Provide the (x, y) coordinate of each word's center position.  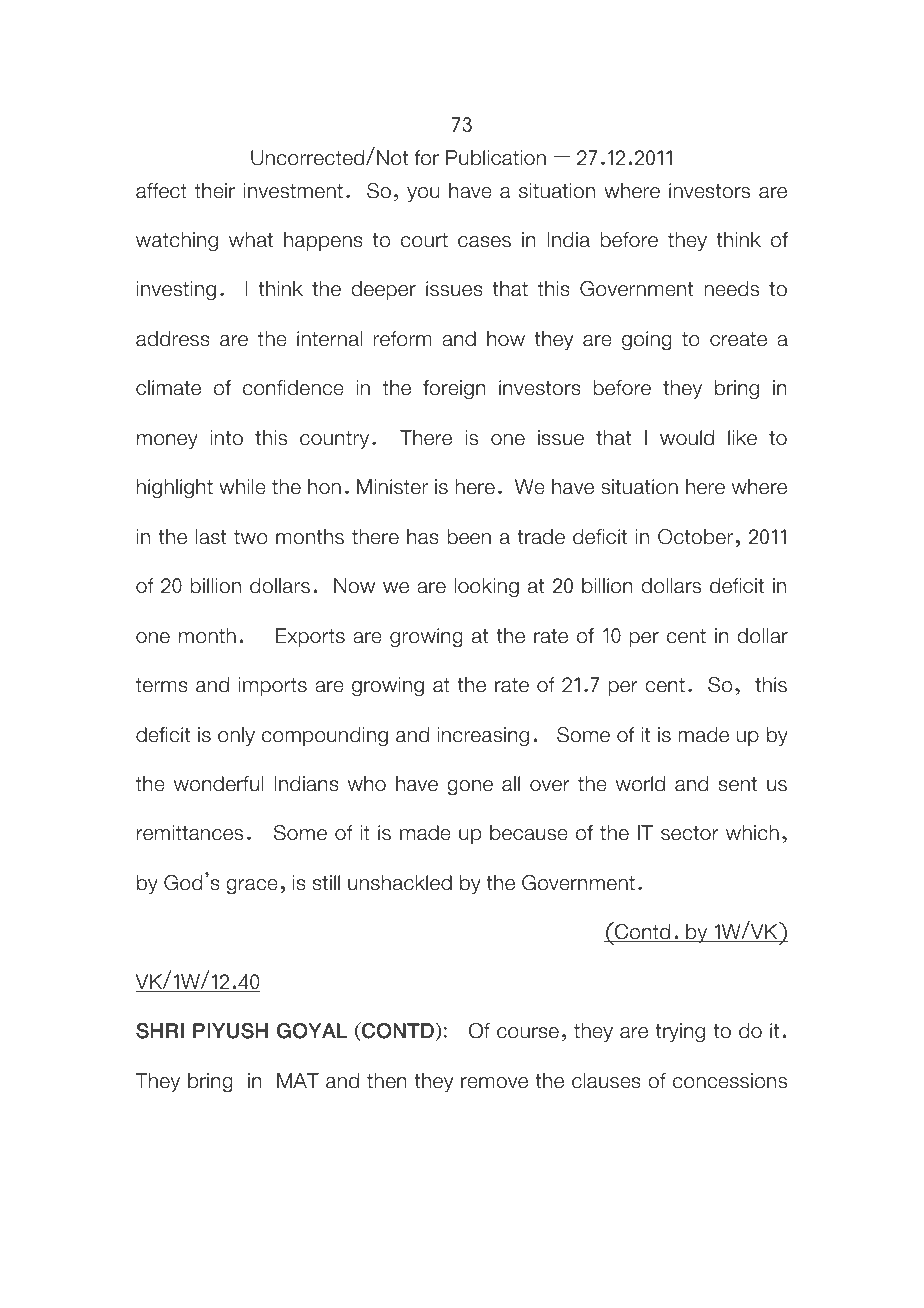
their (215, 191)
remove (494, 1083)
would (687, 438)
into (226, 438)
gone (470, 788)
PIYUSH (230, 1031)
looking (486, 588)
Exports (310, 637)
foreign (454, 390)
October (697, 537)
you (423, 194)
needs (731, 289)
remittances (190, 833)
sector (690, 833)
